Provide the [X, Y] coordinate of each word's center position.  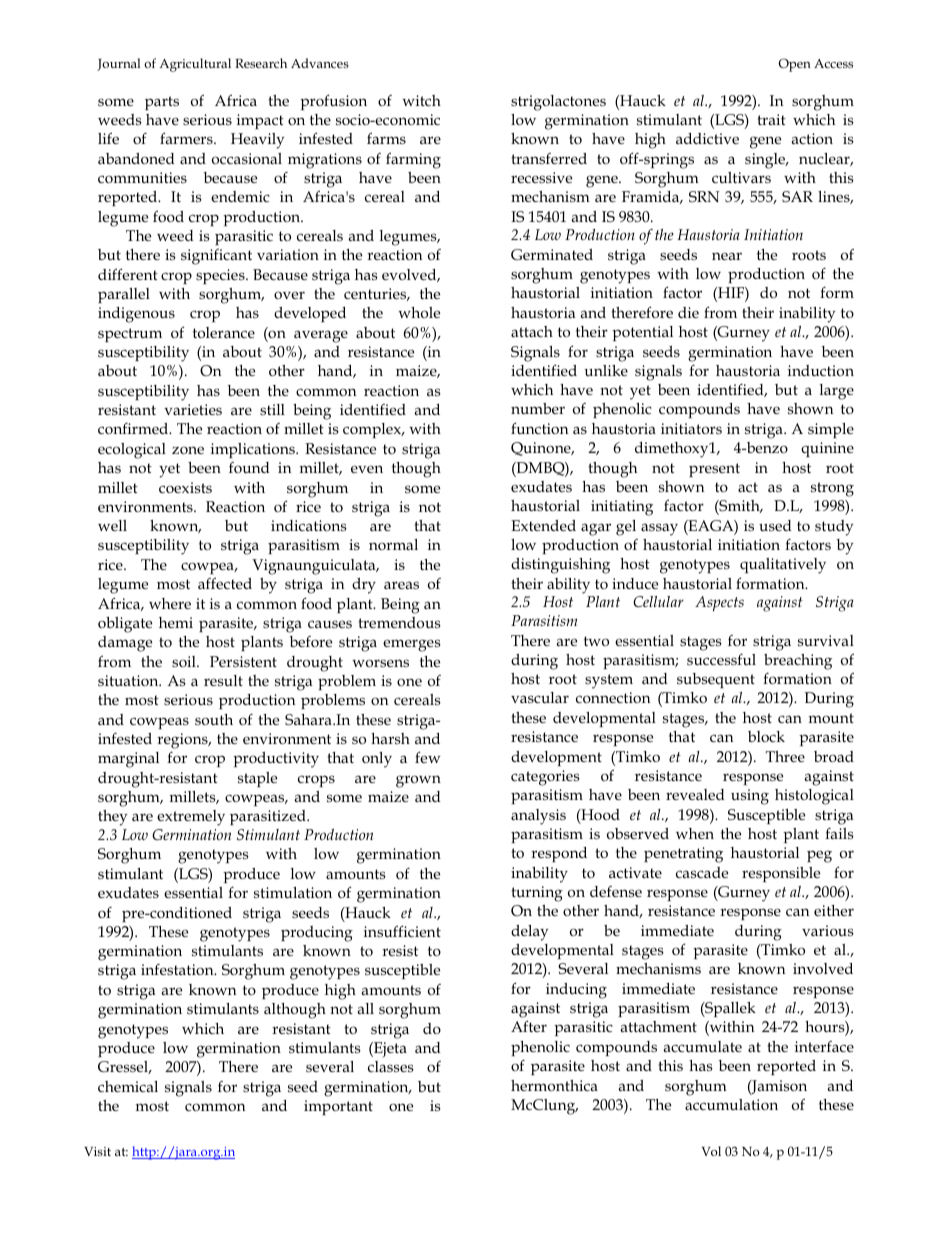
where [170, 603]
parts [162, 103]
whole [419, 312]
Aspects [719, 604]
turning [537, 894]
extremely [191, 818]
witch [421, 100]
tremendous [400, 623]
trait [772, 119]
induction [821, 370]
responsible [781, 874]
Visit [97, 1151]
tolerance [224, 332]
